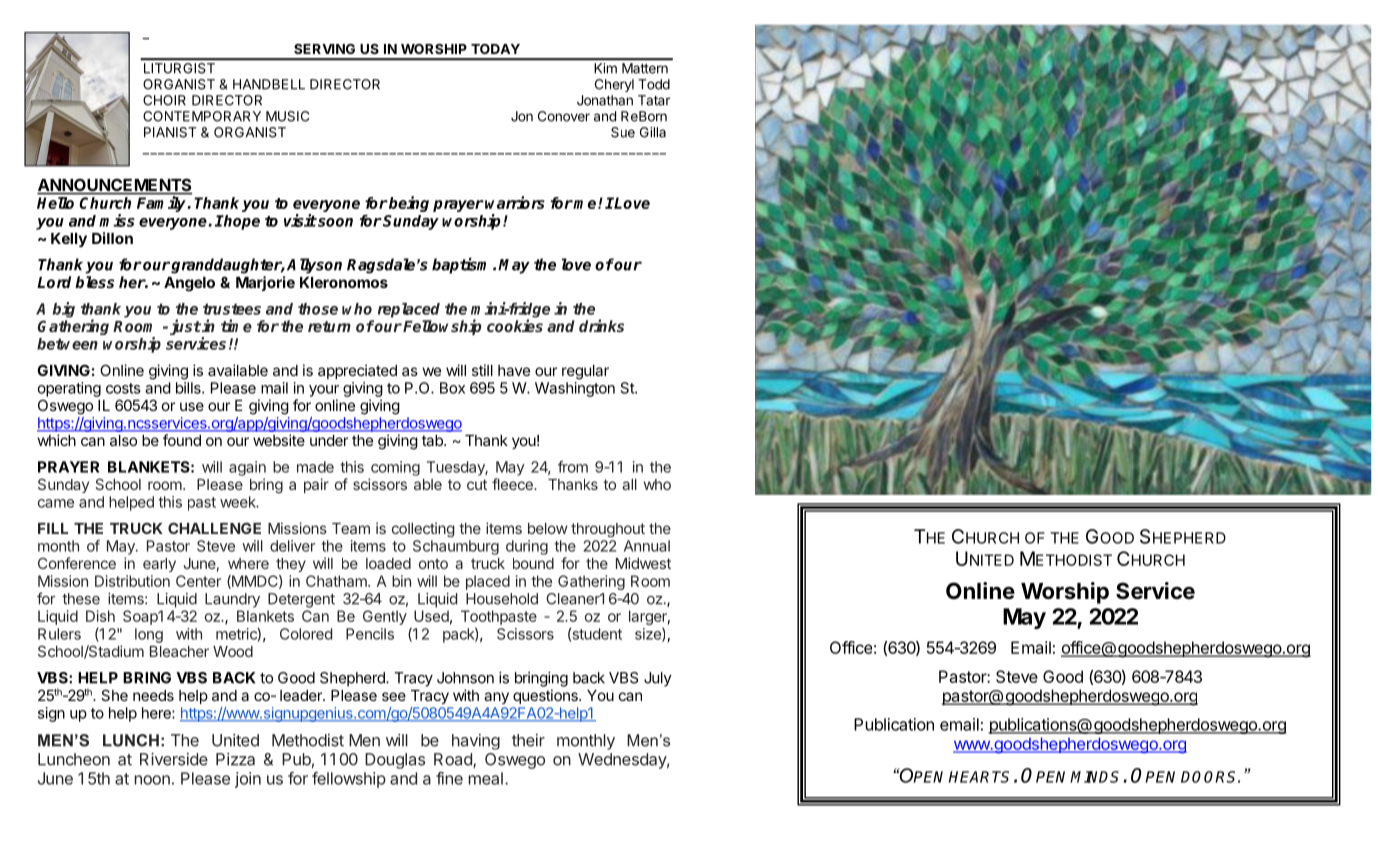  I want to click on SERVING, so click(324, 49).
